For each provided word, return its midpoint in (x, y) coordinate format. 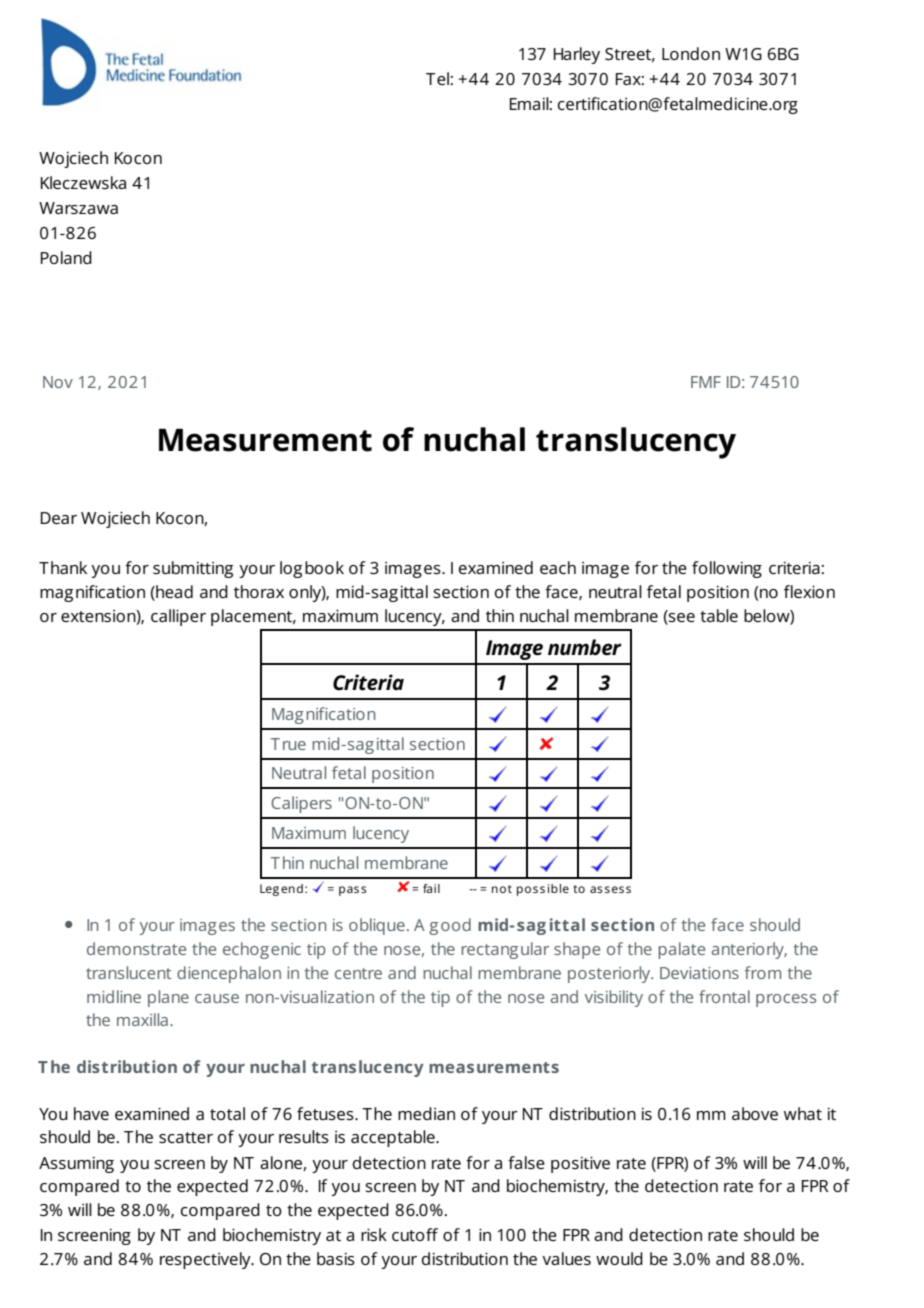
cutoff (415, 1234)
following (727, 569)
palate (681, 950)
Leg (269, 890)
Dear (59, 518)
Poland (66, 257)
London (691, 53)
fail (431, 888)
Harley (577, 55)
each (558, 567)
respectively (206, 1260)
